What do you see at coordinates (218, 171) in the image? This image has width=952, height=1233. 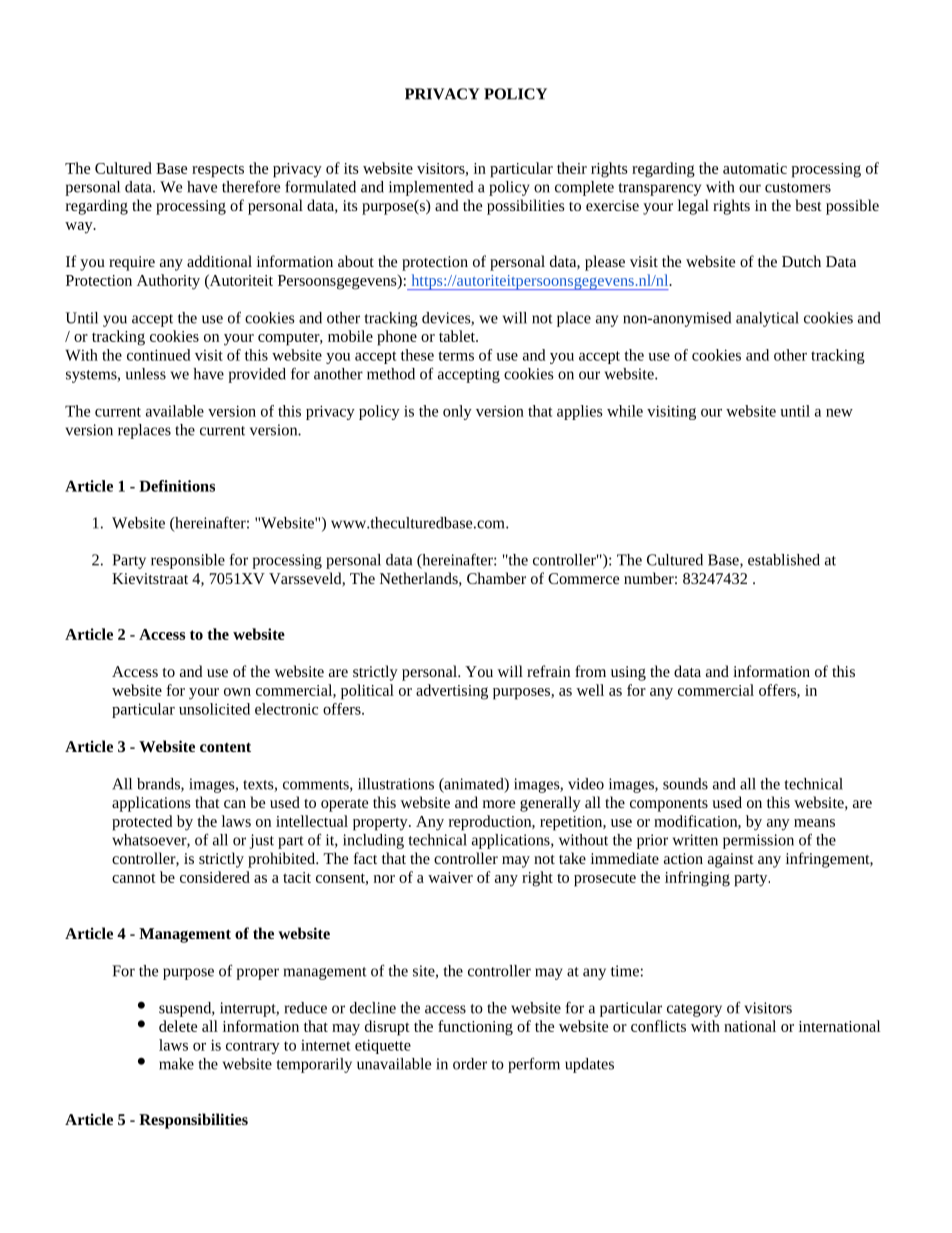 I see `respects` at bounding box center [218, 171].
